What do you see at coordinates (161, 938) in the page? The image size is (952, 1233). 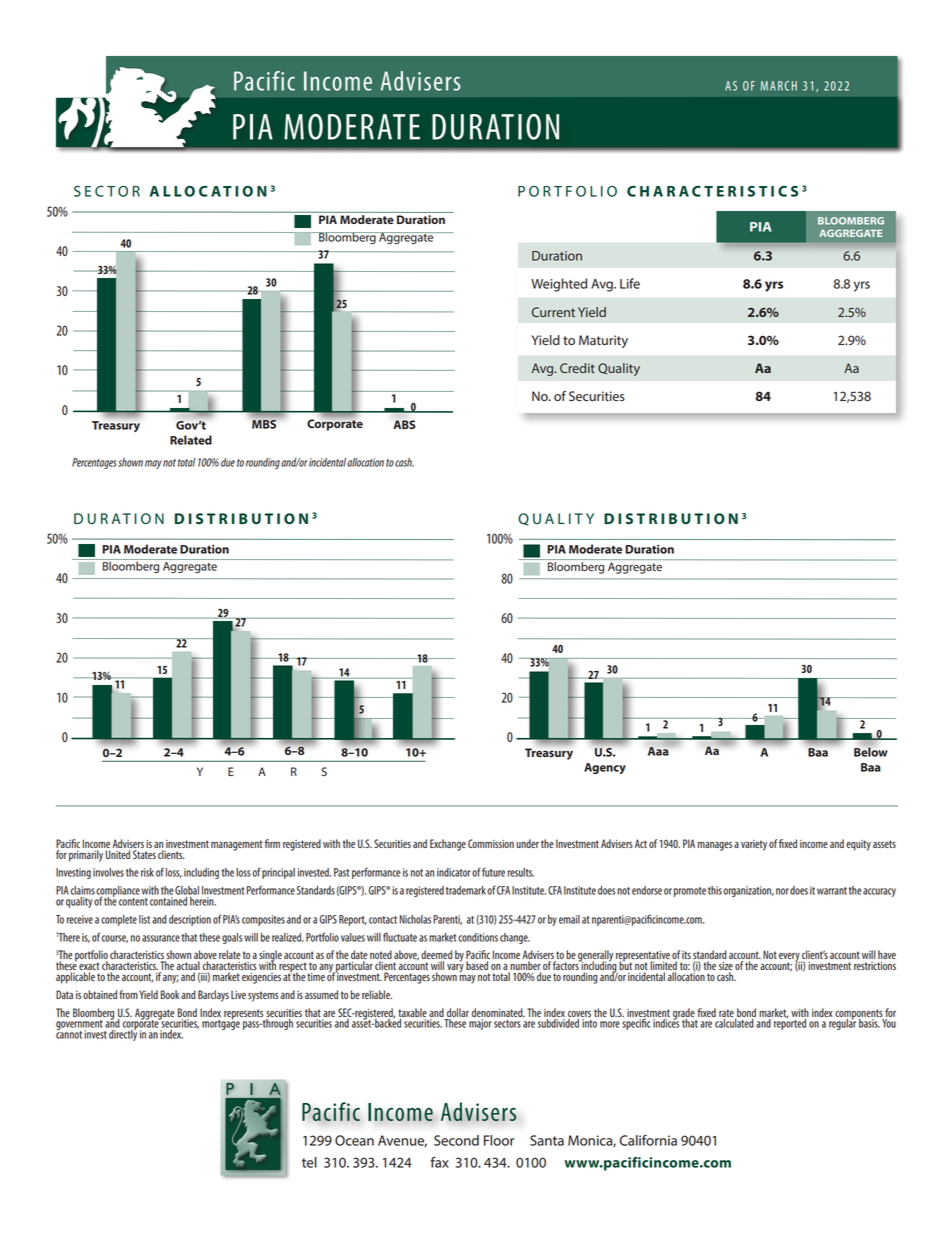 I see `assurance` at bounding box center [161, 938].
